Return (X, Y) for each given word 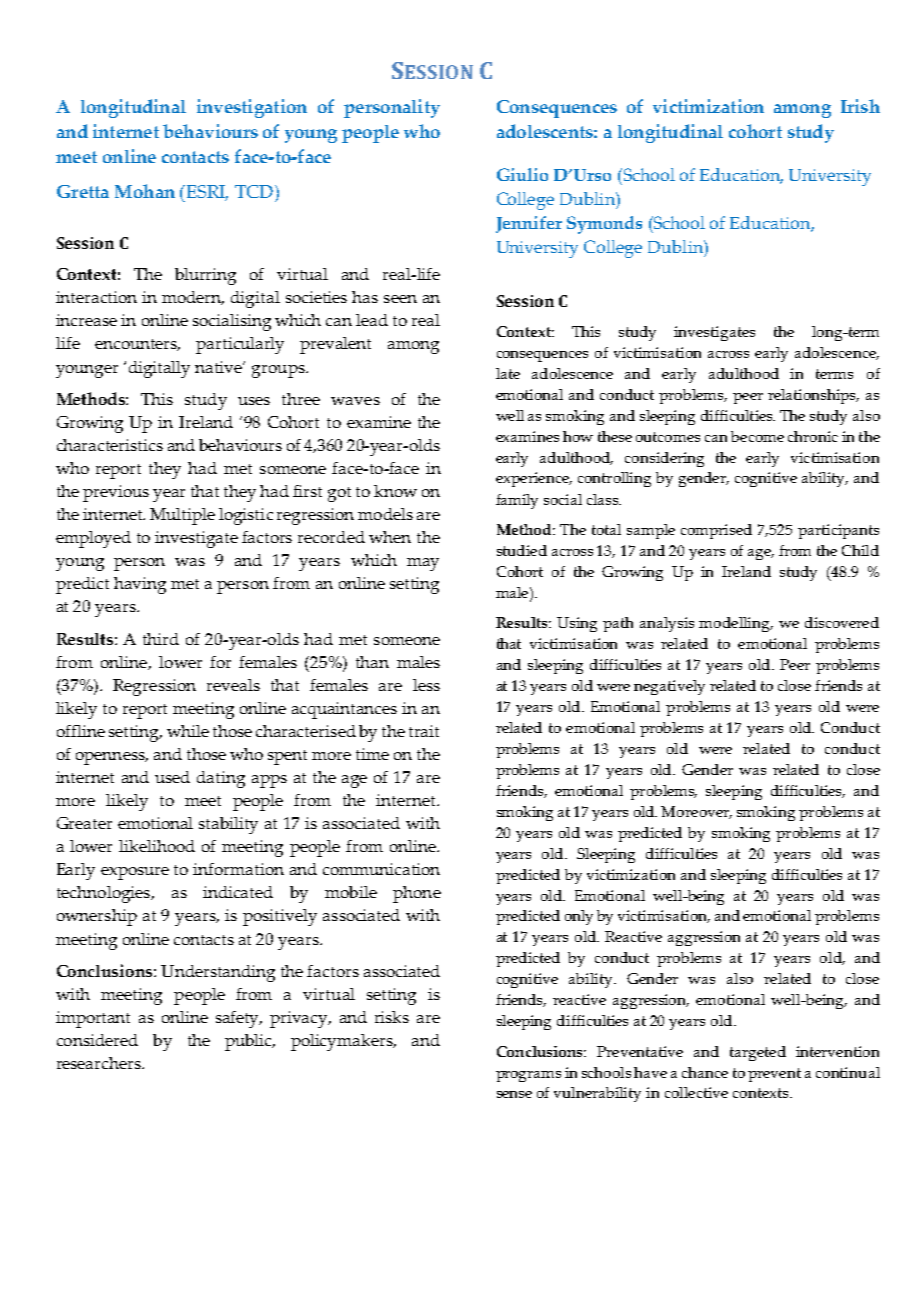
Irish (860, 106)
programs (528, 1076)
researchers (100, 1063)
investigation (252, 108)
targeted (758, 1053)
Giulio (522, 174)
